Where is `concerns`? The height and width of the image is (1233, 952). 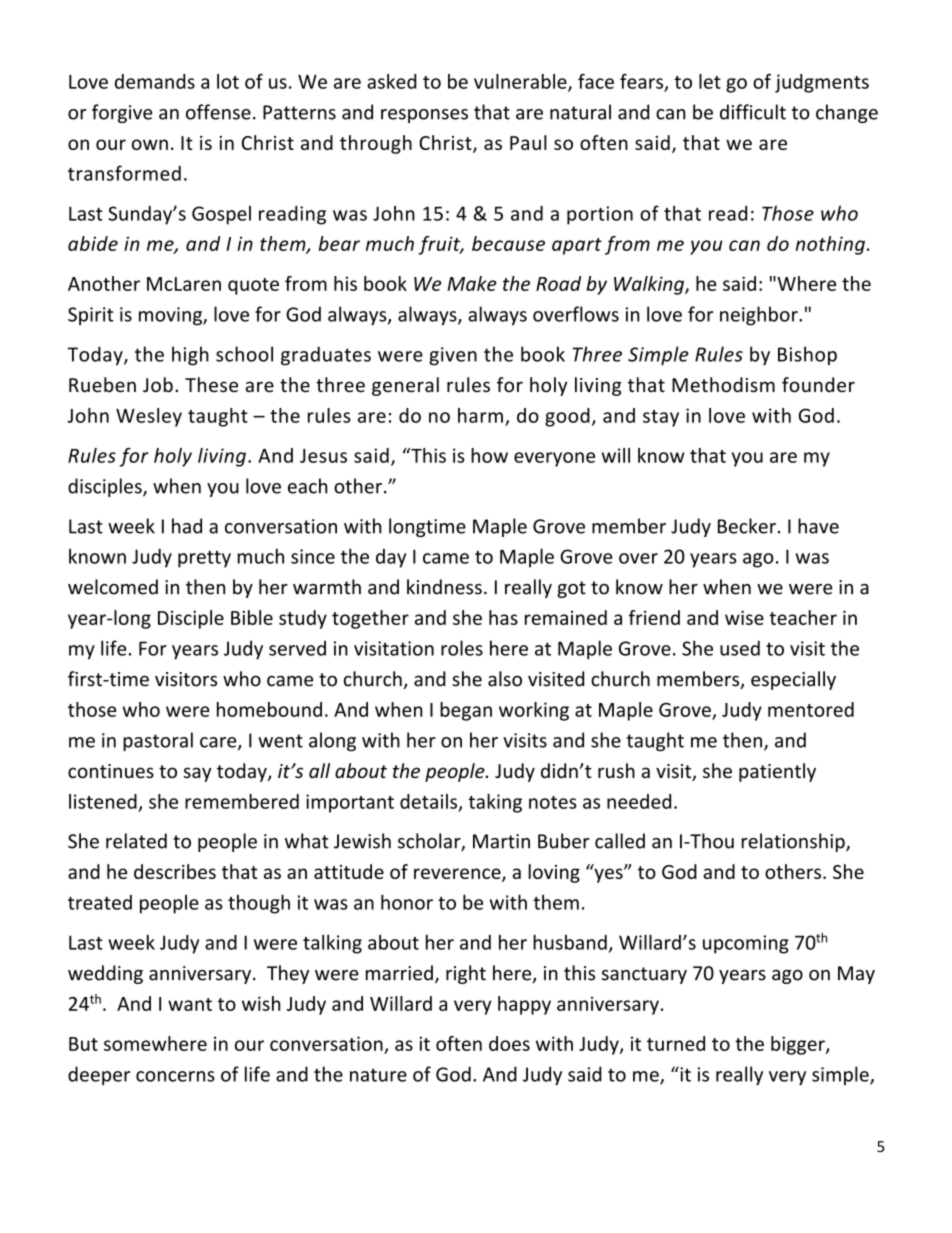
concerns is located at coordinates (175, 1076).
